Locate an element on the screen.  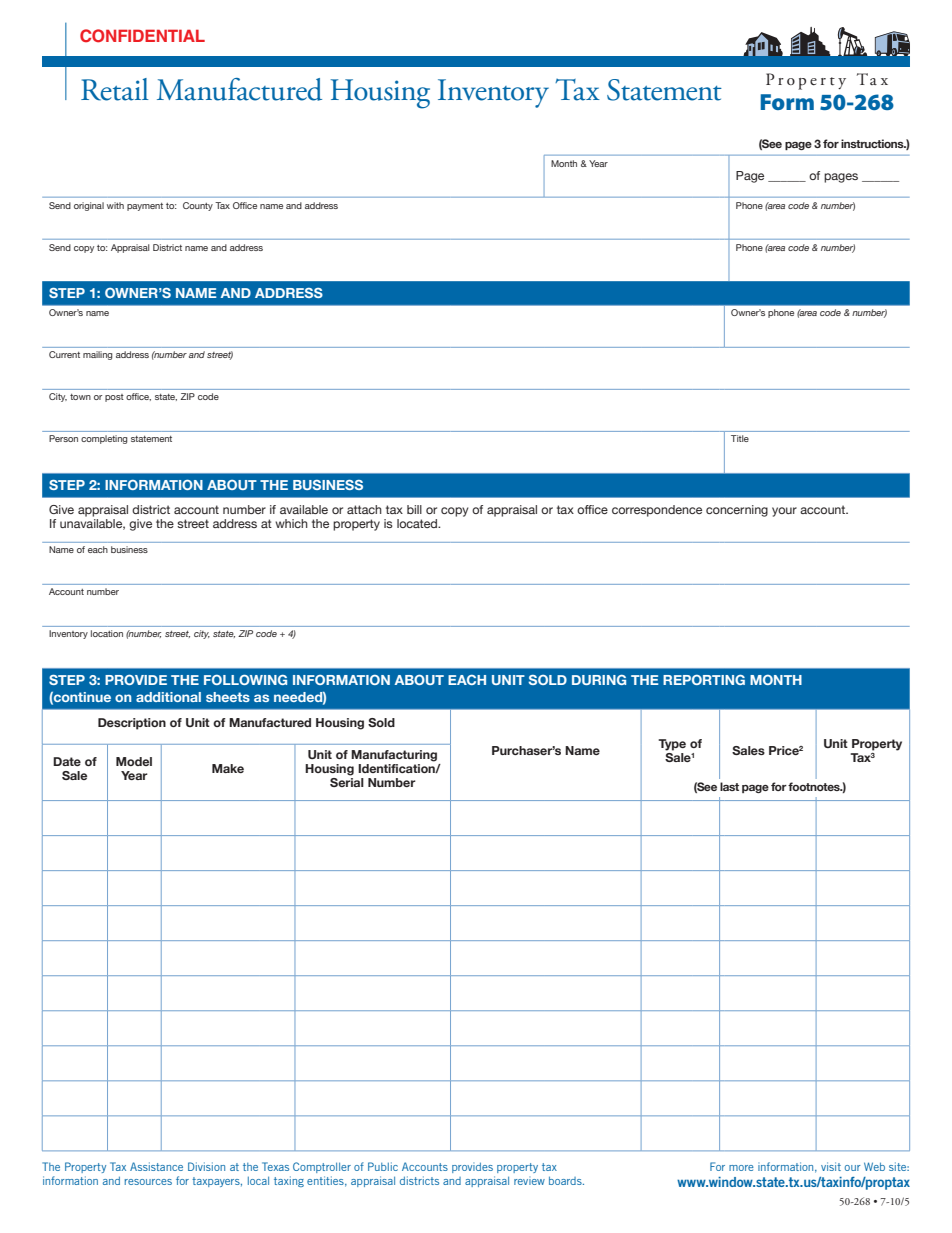
Assistance is located at coordinates (156, 1166).
